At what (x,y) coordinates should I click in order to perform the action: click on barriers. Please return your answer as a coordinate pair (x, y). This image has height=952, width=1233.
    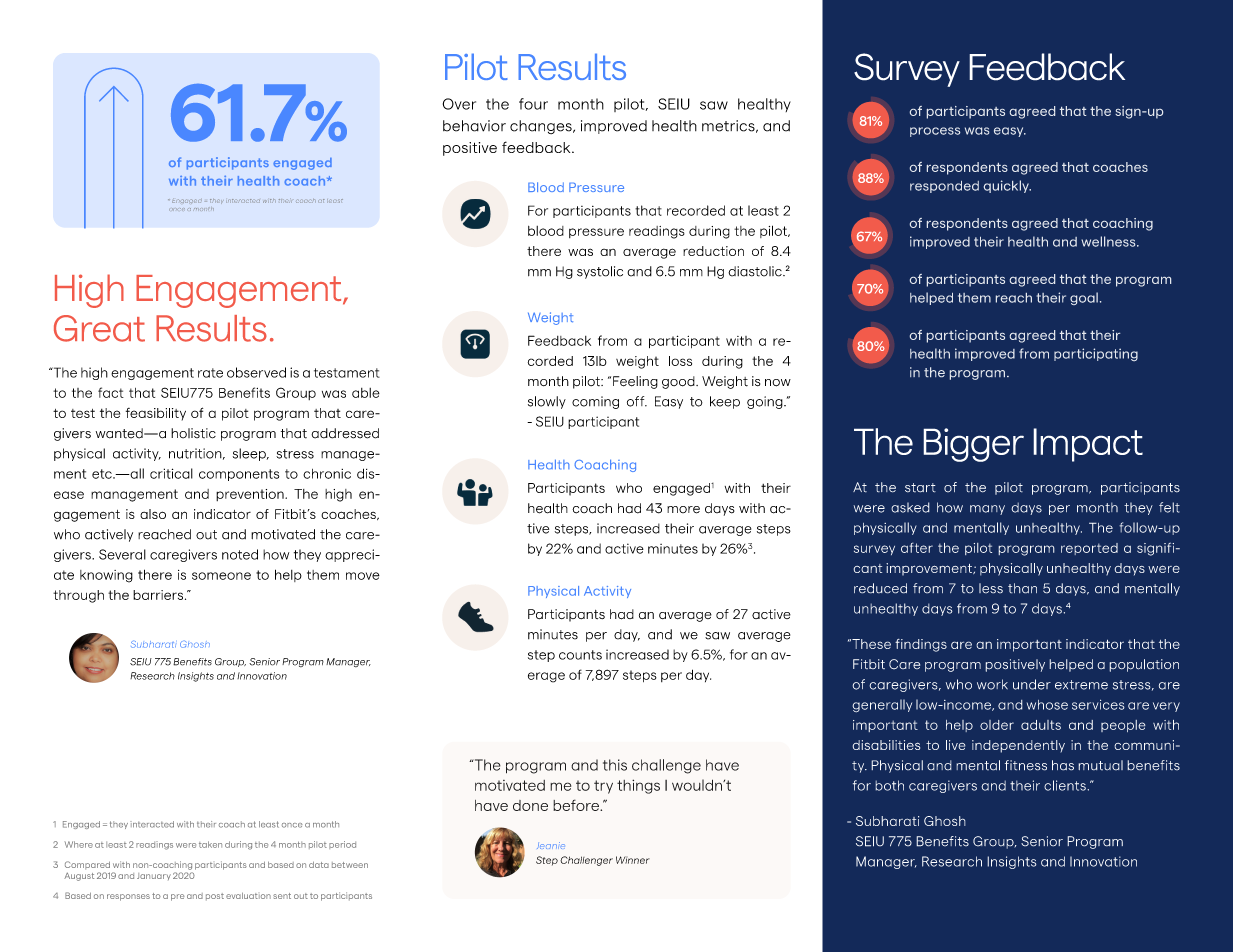
    Looking at the image, I should click on (159, 595).
